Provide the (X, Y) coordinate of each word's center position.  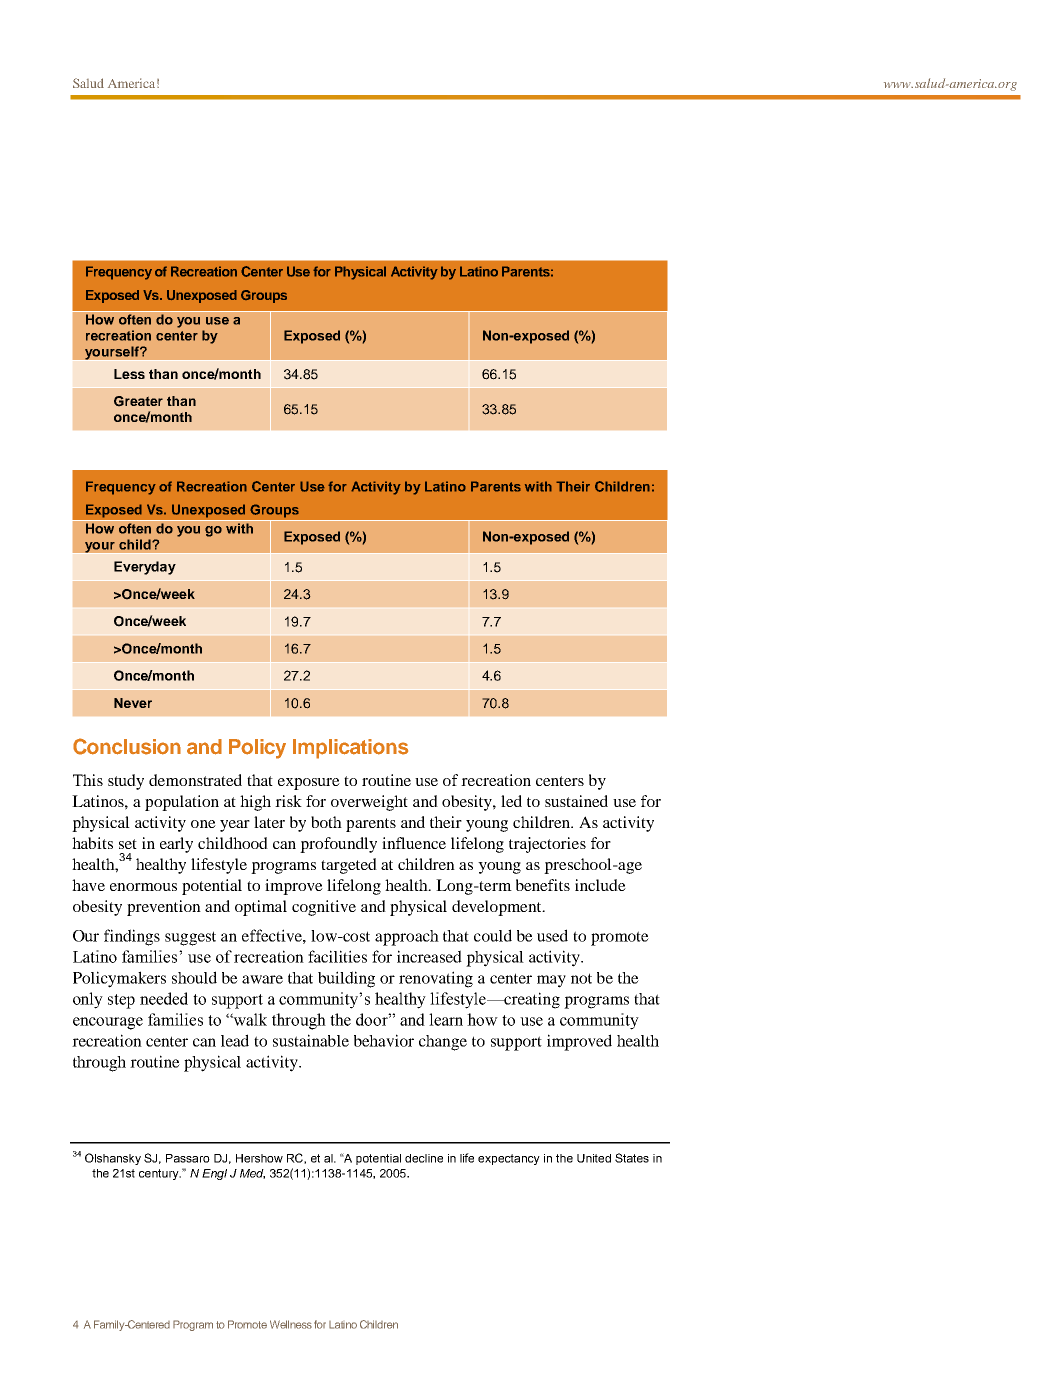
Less (129, 374)
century (160, 1174)
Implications (350, 749)
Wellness (291, 1324)
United (594, 1158)
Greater (138, 401)
